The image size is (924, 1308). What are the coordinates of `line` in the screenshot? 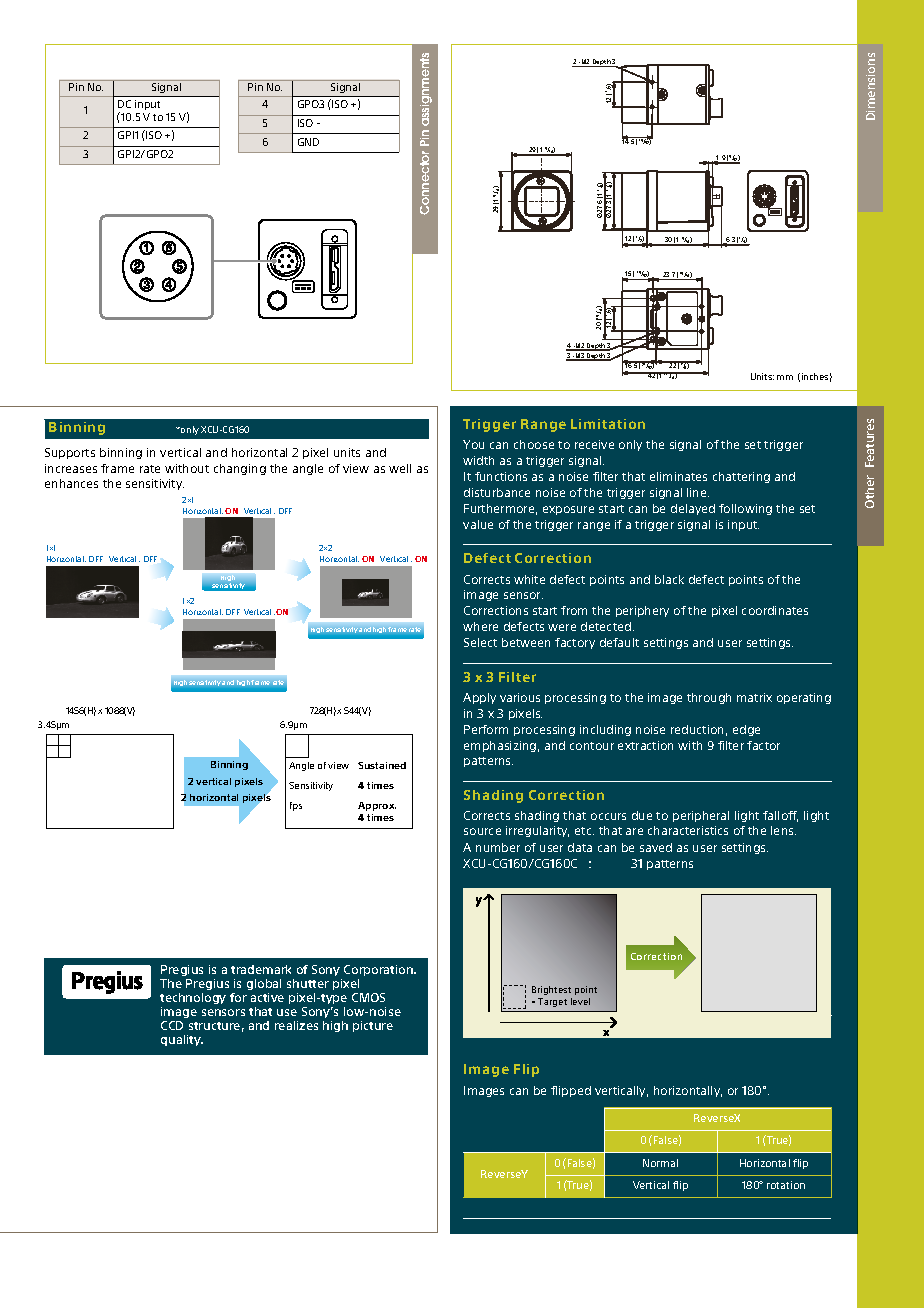 It's located at (698, 492).
